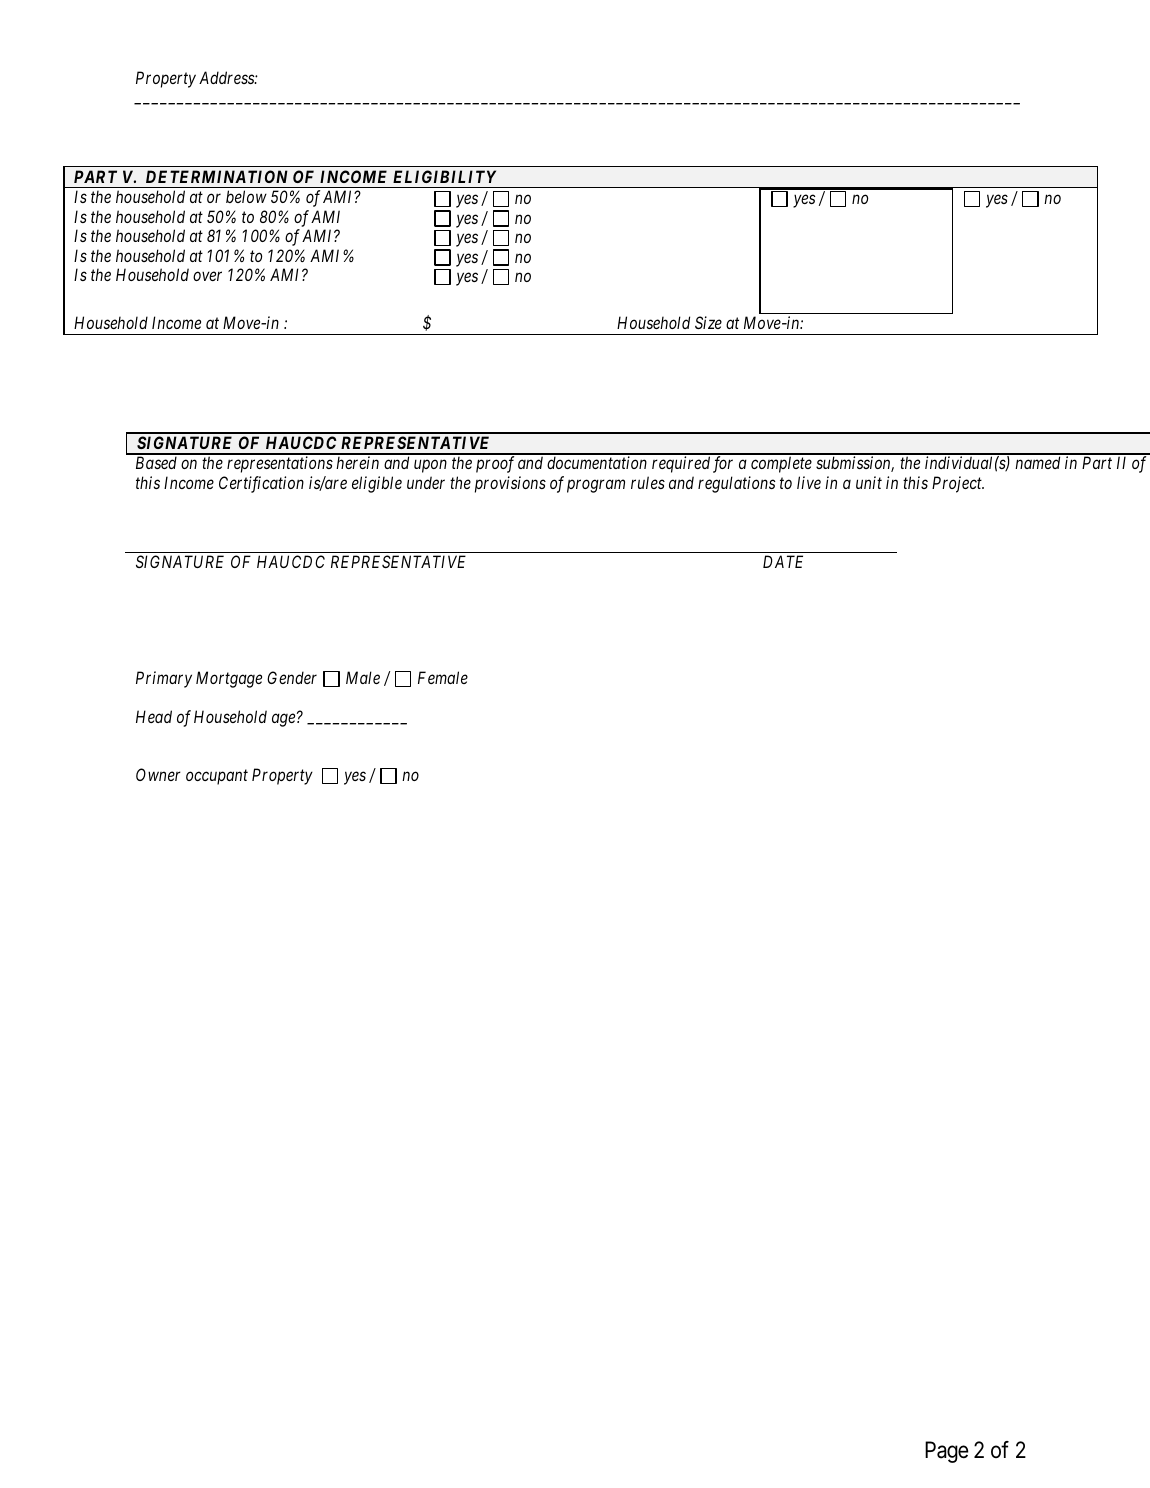 This document has width=1150, height=1488. What do you see at coordinates (946, 1452) in the document?
I see `Page` at bounding box center [946, 1452].
